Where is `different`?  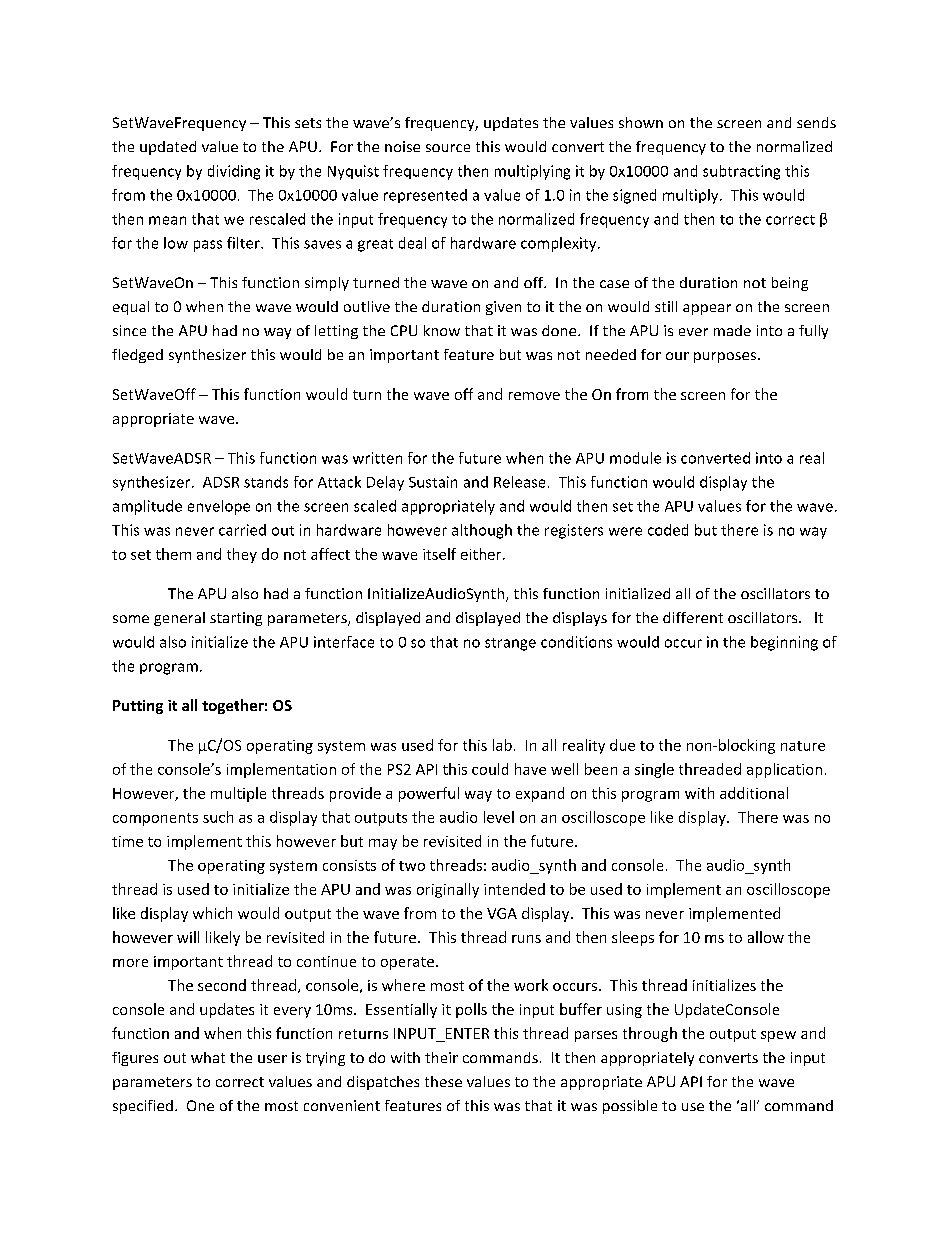
different is located at coordinates (693, 617).
